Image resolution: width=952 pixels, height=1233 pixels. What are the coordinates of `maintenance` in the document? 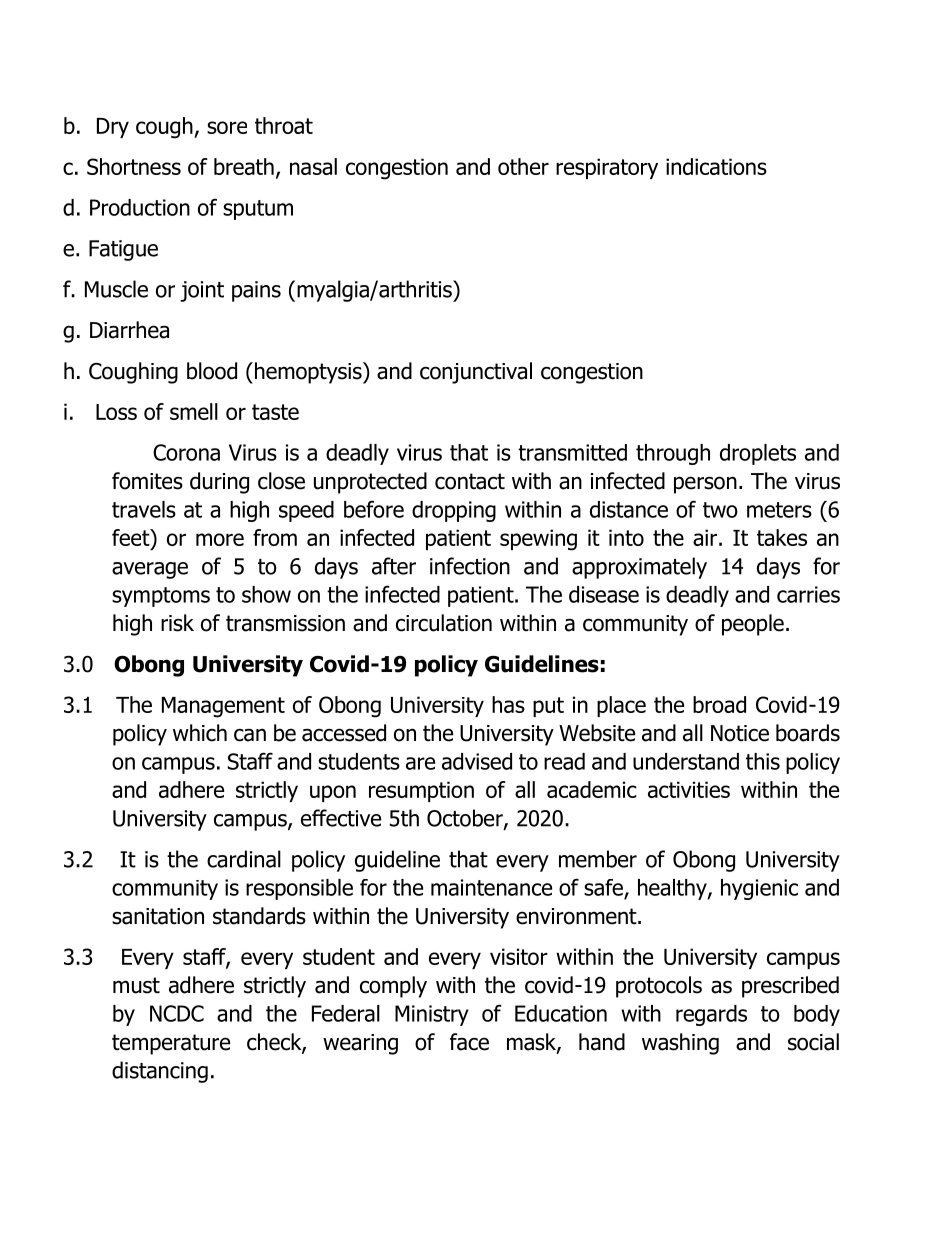 It's located at (491, 887).
